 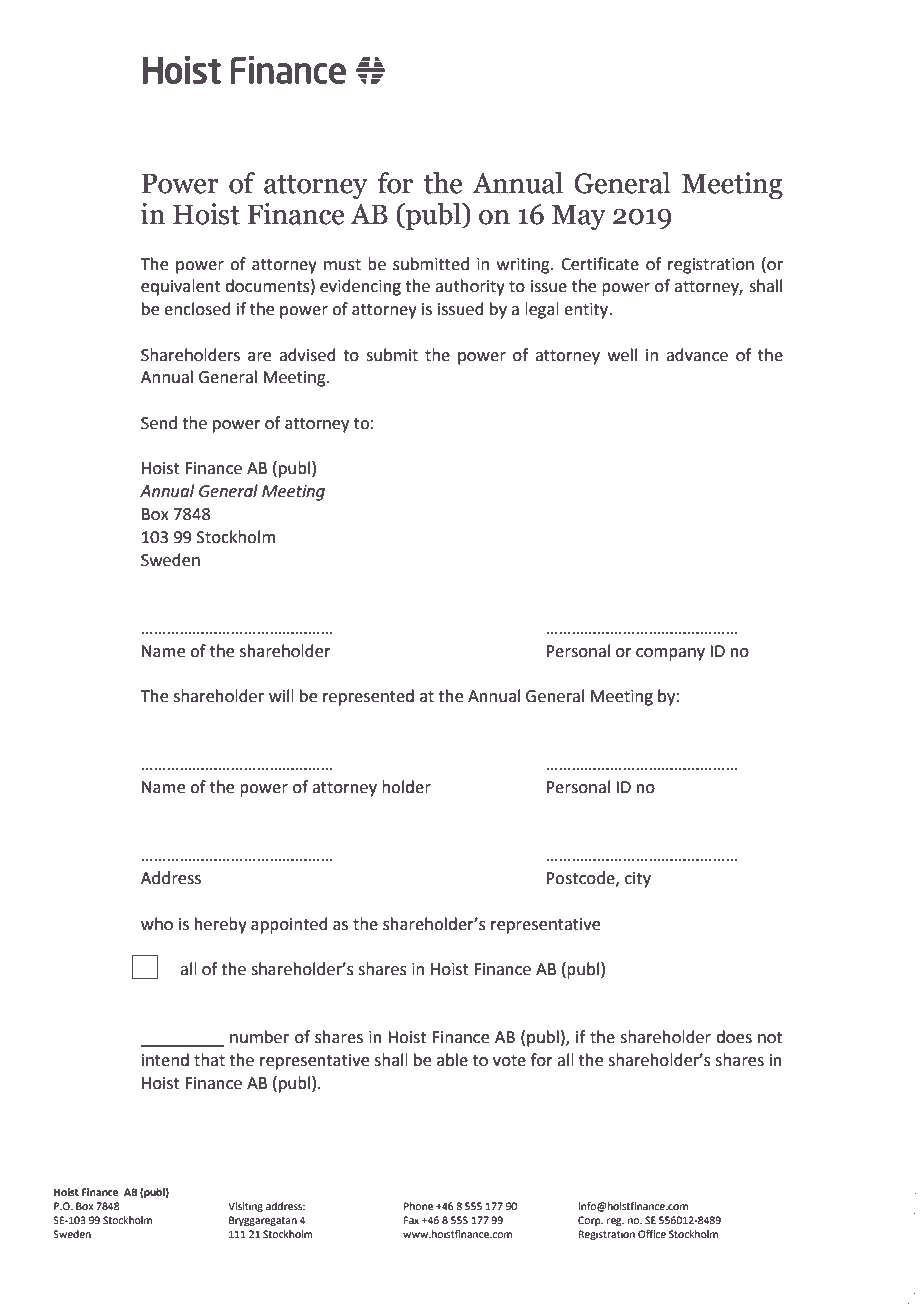 I want to click on represented, so click(x=368, y=697).
